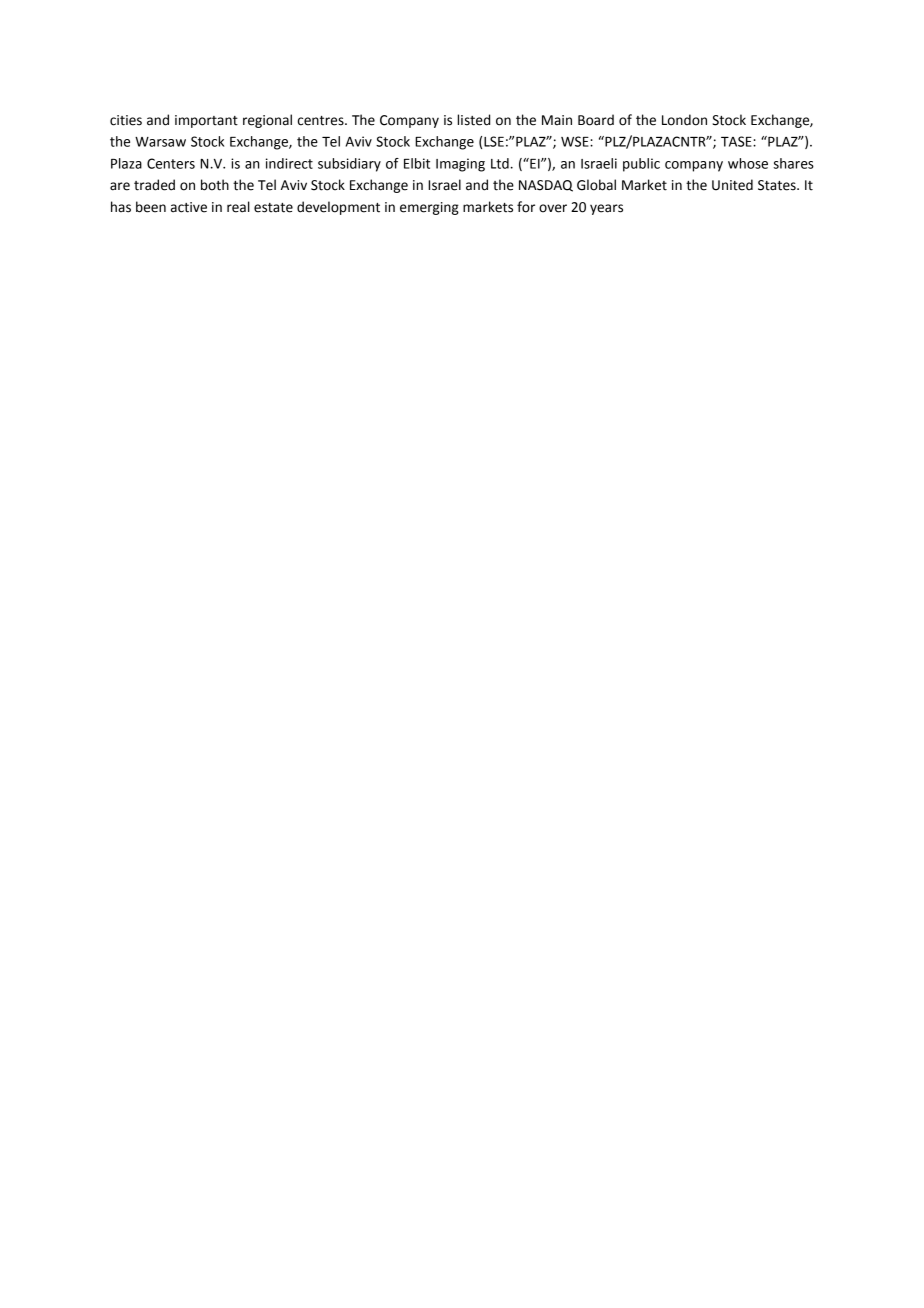 Image resolution: width=924 pixels, height=1308 pixels. I want to click on Centers, so click(171, 163).
